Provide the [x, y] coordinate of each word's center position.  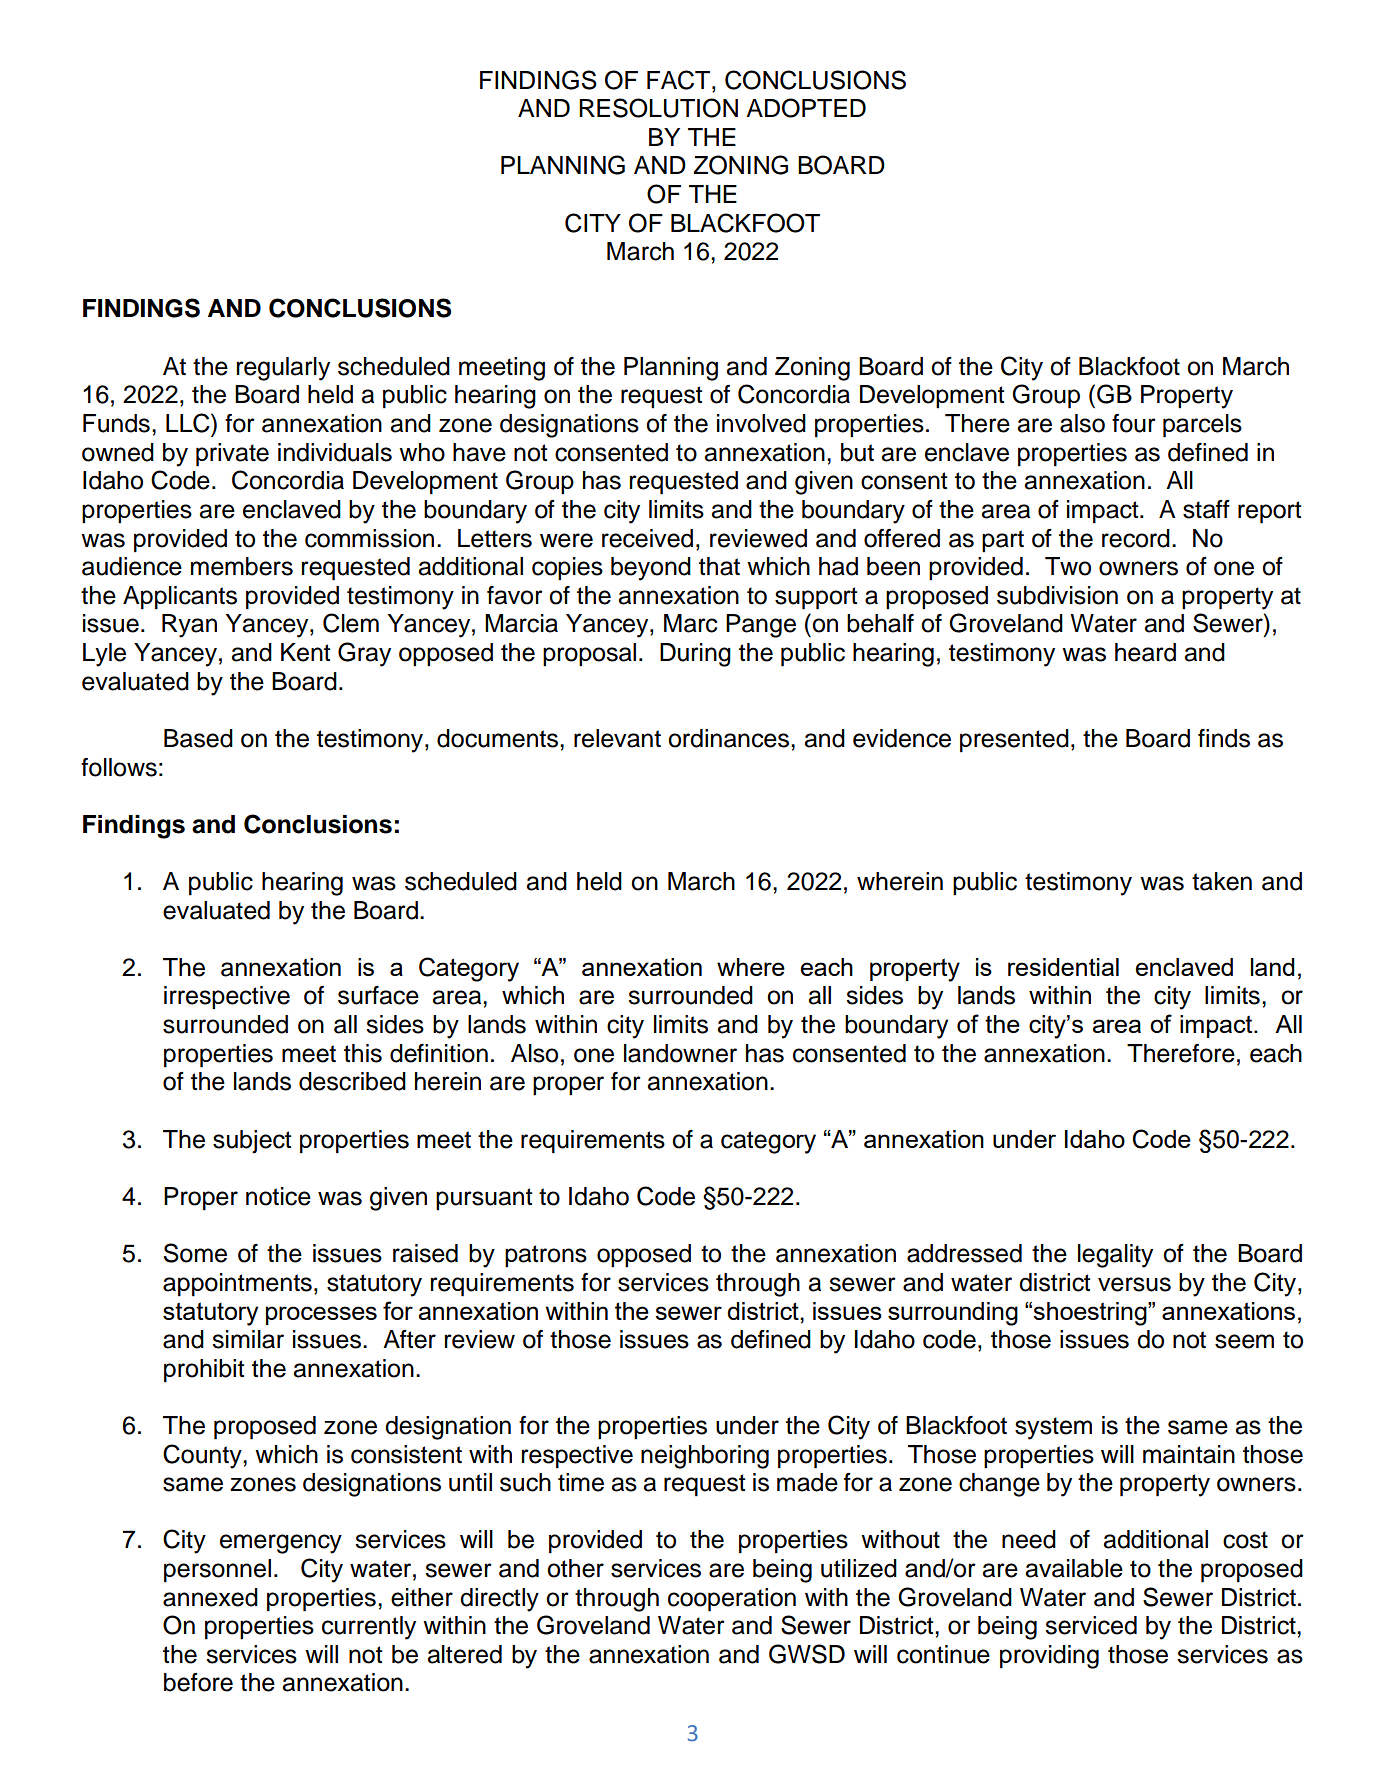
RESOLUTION [658, 108]
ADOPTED [806, 108]
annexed [210, 1597]
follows [119, 767]
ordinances [730, 738]
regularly [283, 369]
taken [1222, 881]
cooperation [732, 1600]
